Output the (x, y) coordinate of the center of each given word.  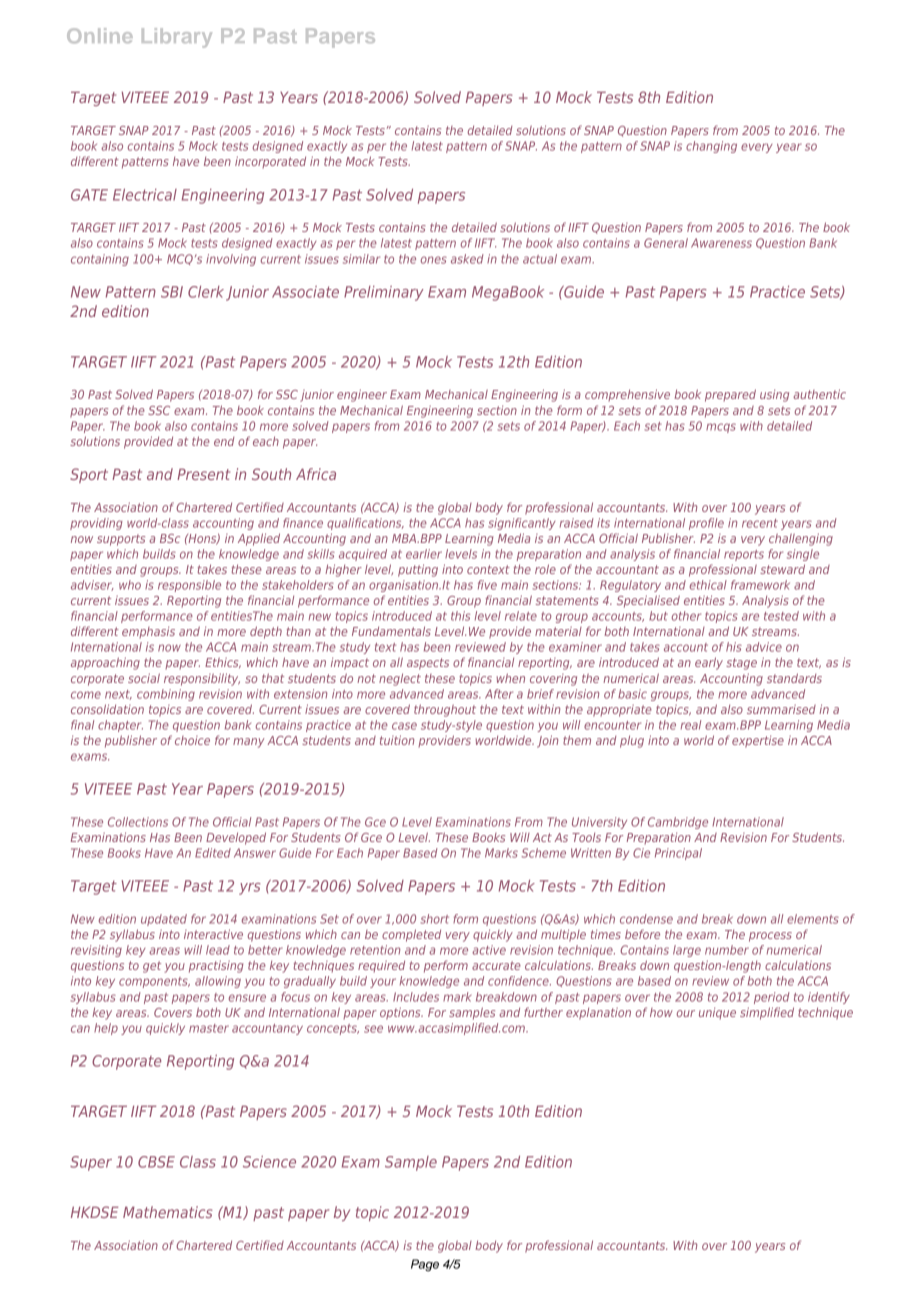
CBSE (156, 1162)
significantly (522, 524)
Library (177, 38)
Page (425, 1265)
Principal (678, 854)
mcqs (721, 428)
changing (711, 147)
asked (467, 259)
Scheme (543, 853)
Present (203, 474)
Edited (213, 853)
